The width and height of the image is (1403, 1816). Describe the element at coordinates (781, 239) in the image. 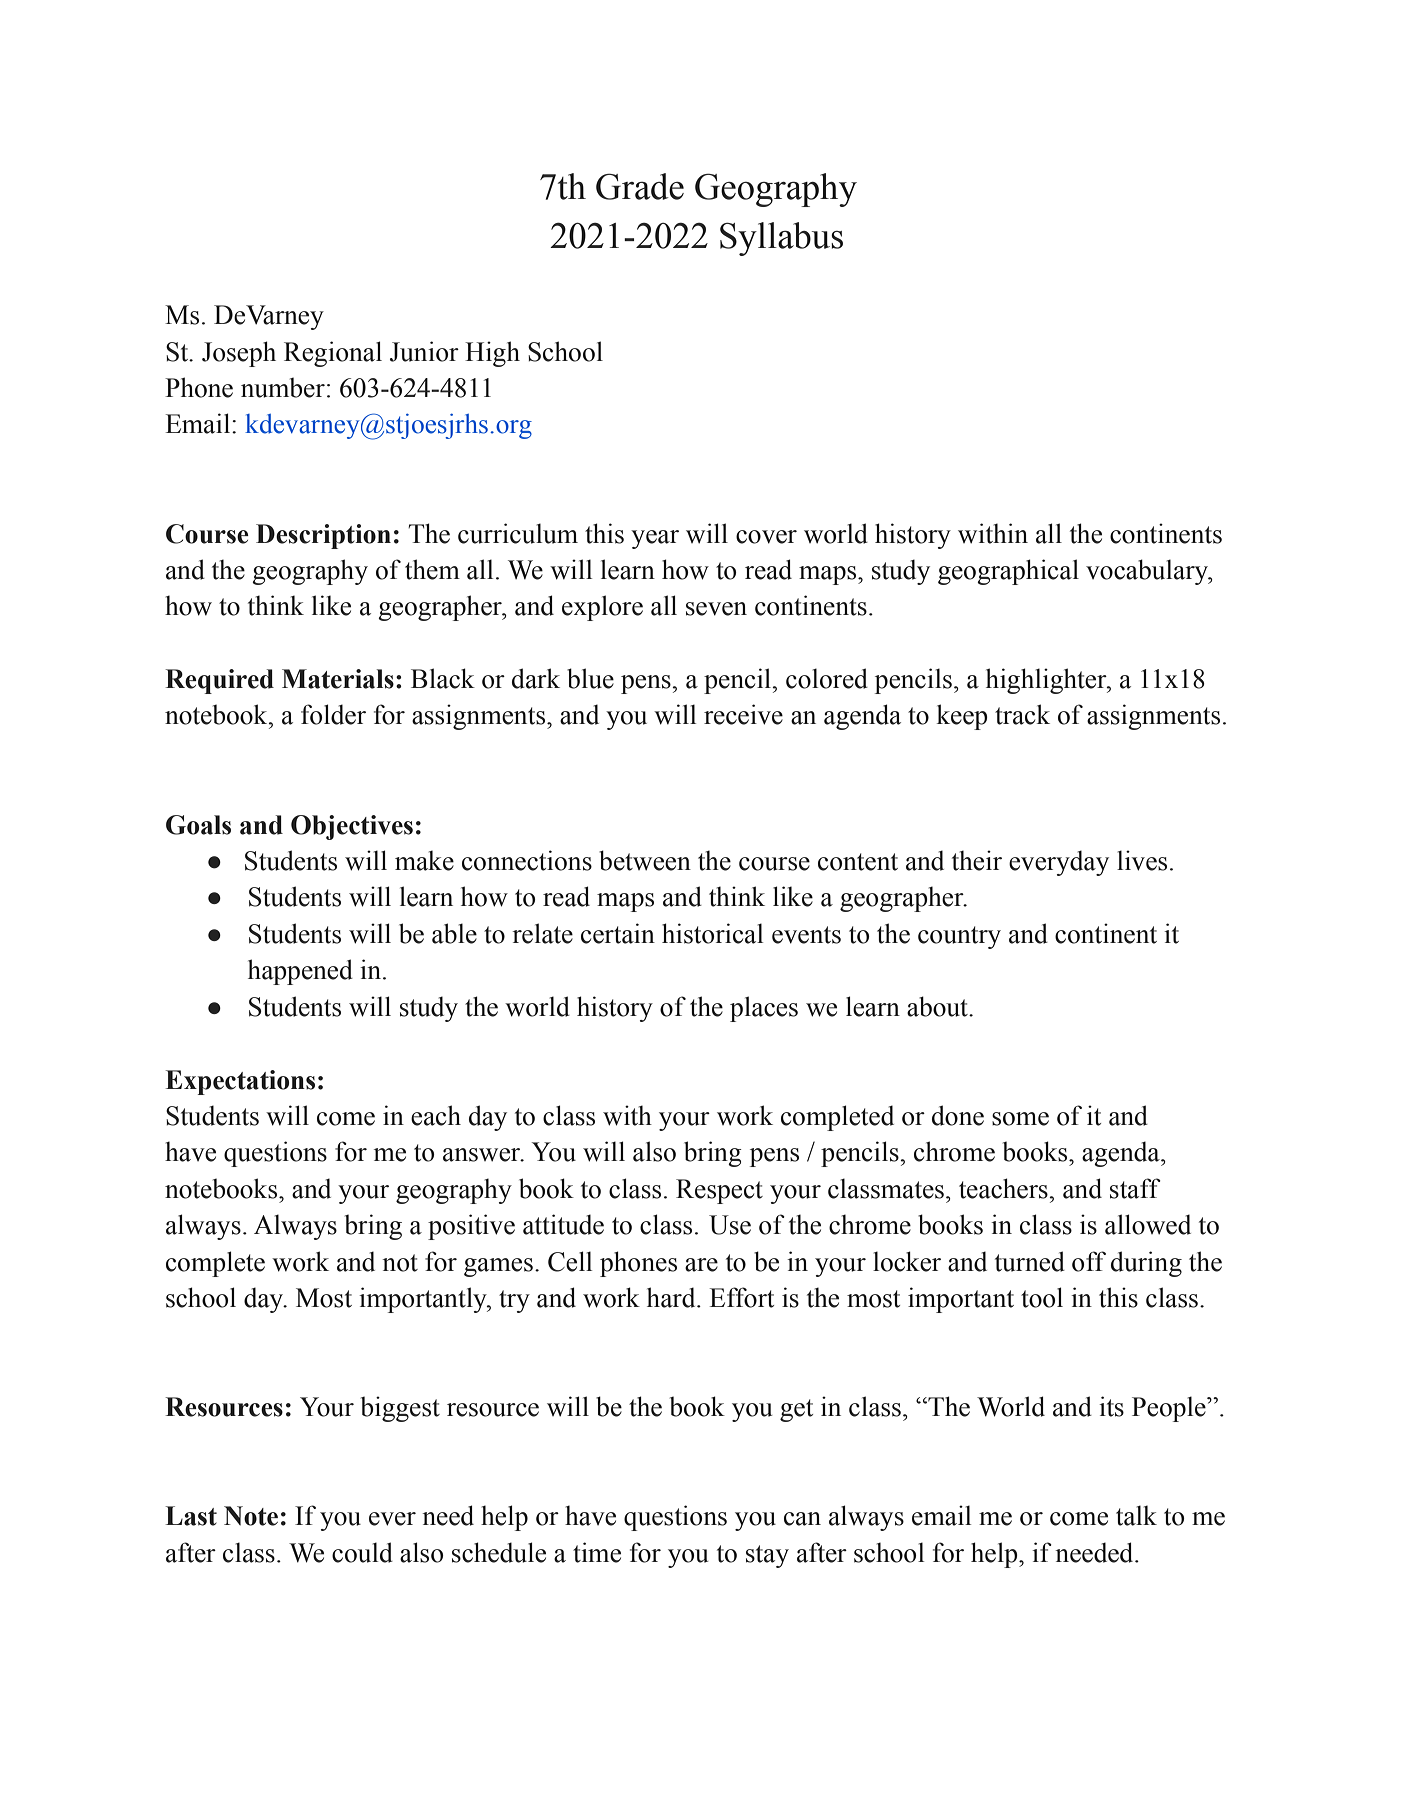

I see `Syllabus` at that location.
